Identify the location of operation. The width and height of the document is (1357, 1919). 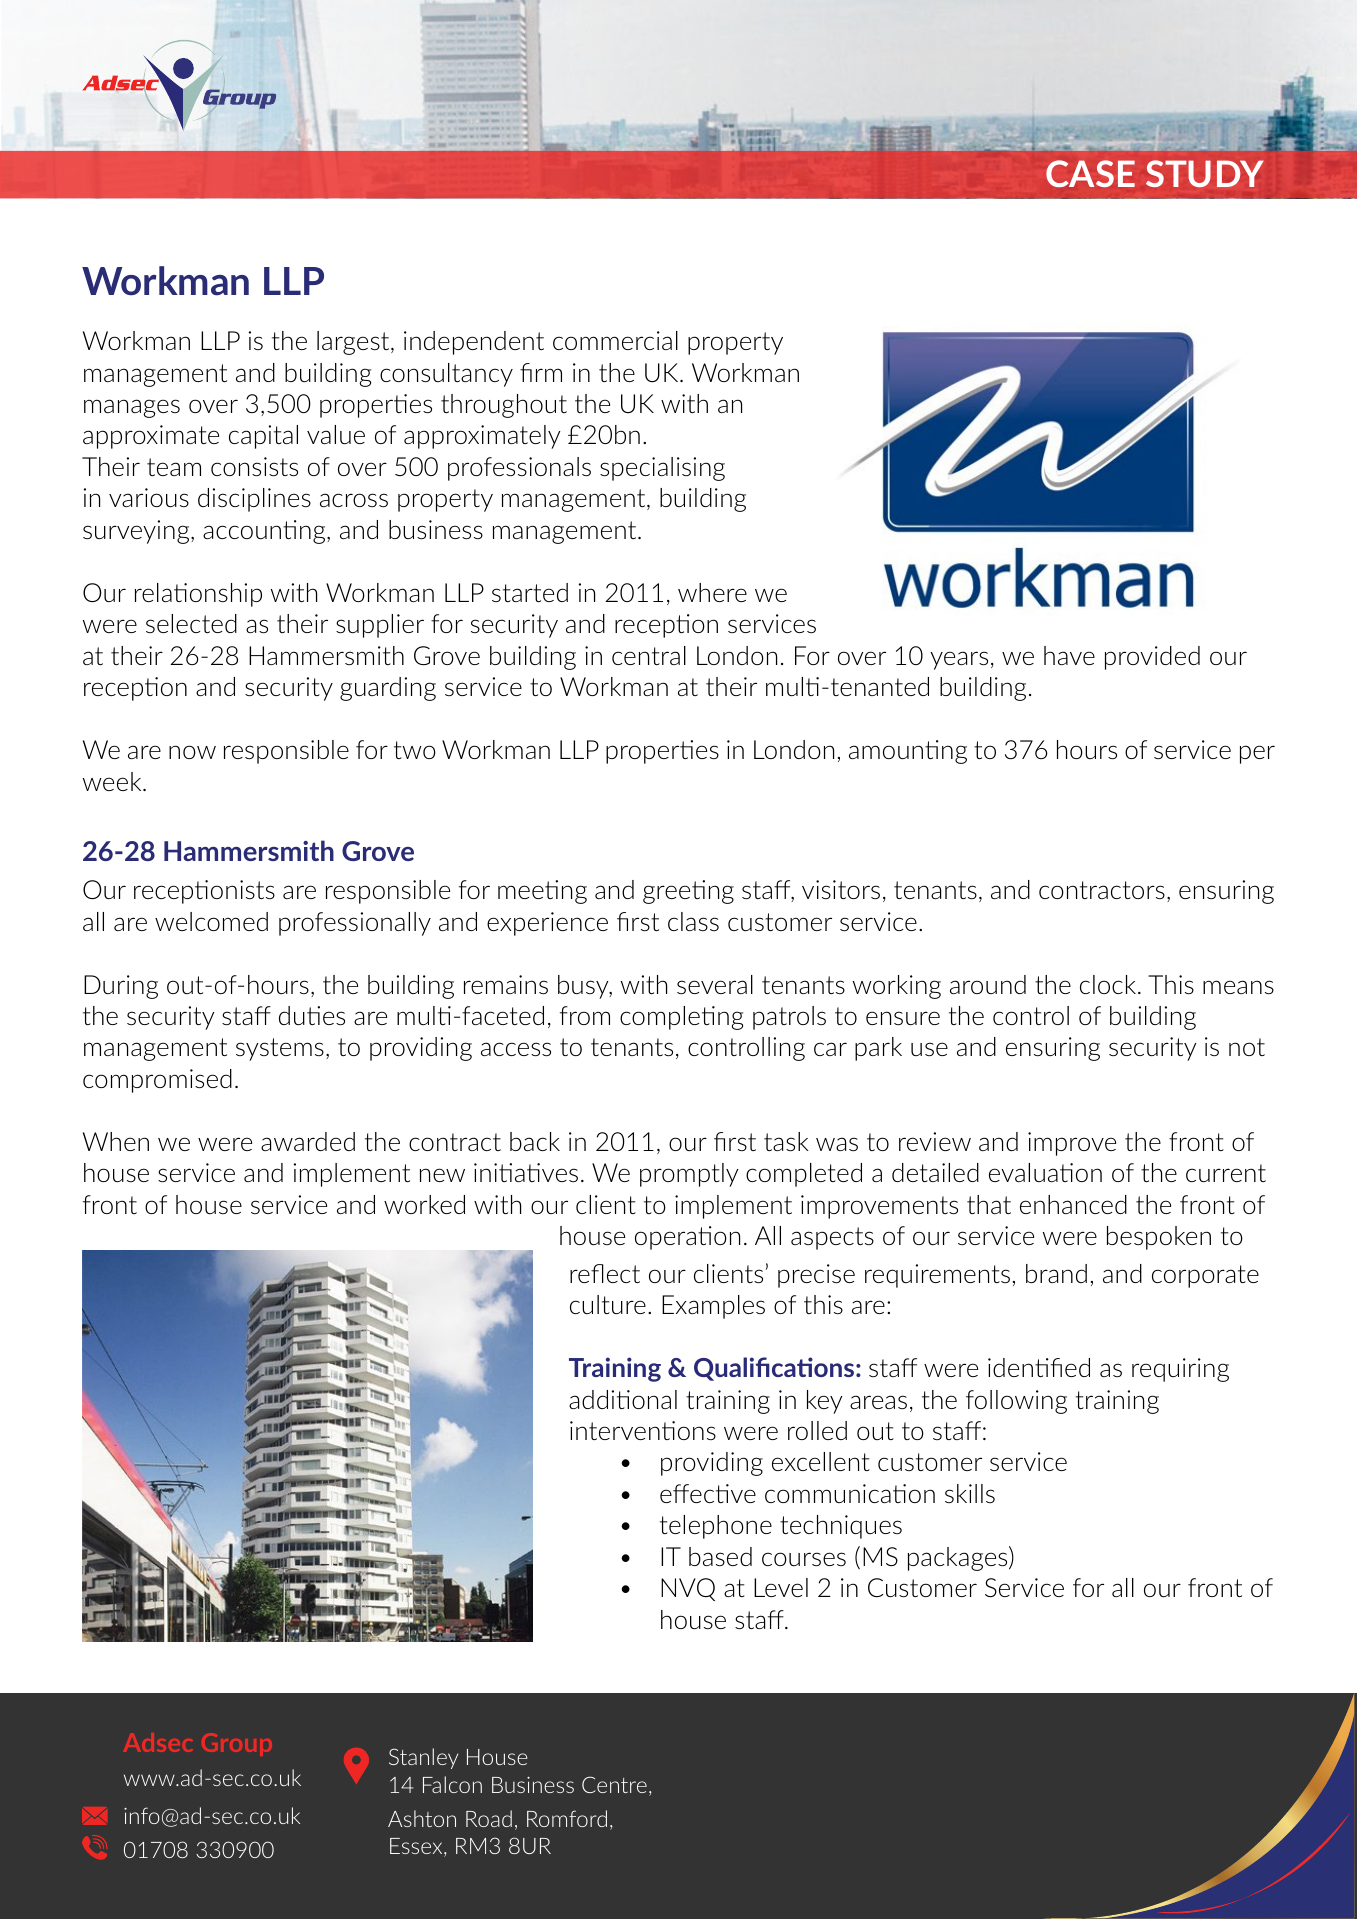
(687, 1238).
